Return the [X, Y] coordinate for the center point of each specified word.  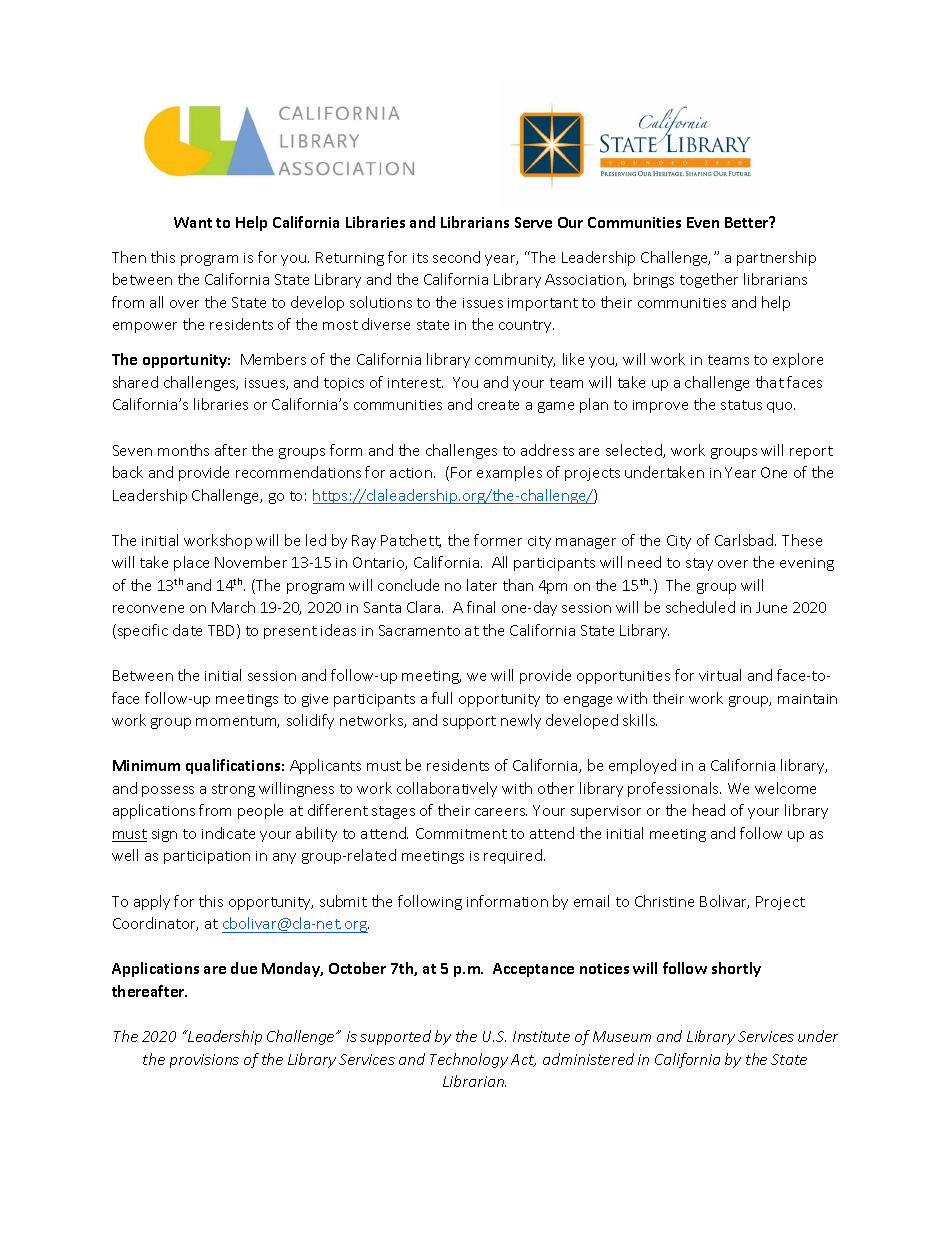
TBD [223, 631]
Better [748, 222]
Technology [469, 1060]
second [456, 257]
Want [193, 222]
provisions [204, 1061]
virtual [720, 675]
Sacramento [419, 630]
